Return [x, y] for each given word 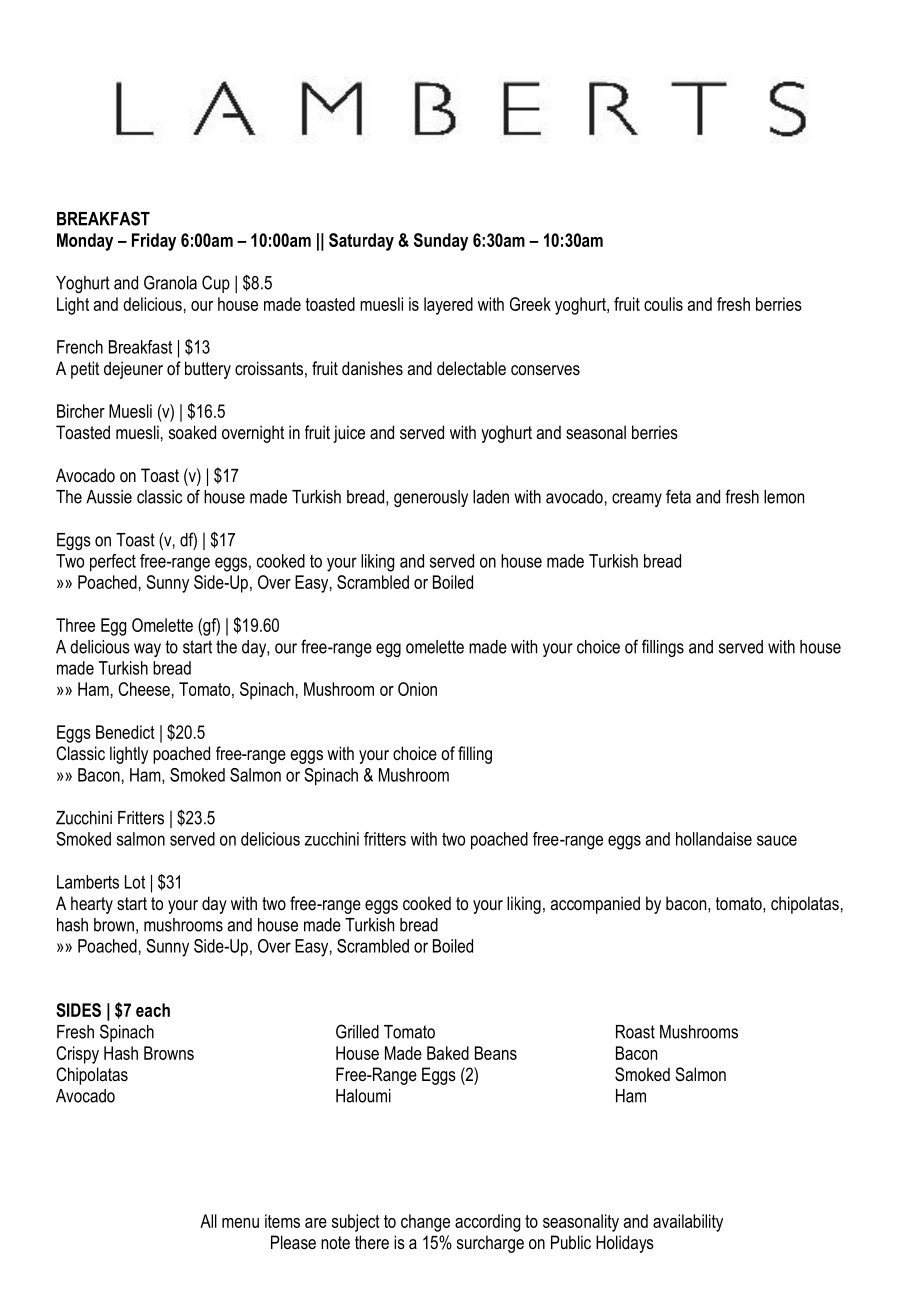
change [425, 1223]
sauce [777, 840]
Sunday [441, 242]
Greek [530, 304]
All [208, 1221]
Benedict [125, 732]
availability [688, 1223]
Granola [170, 282]
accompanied [595, 905]
